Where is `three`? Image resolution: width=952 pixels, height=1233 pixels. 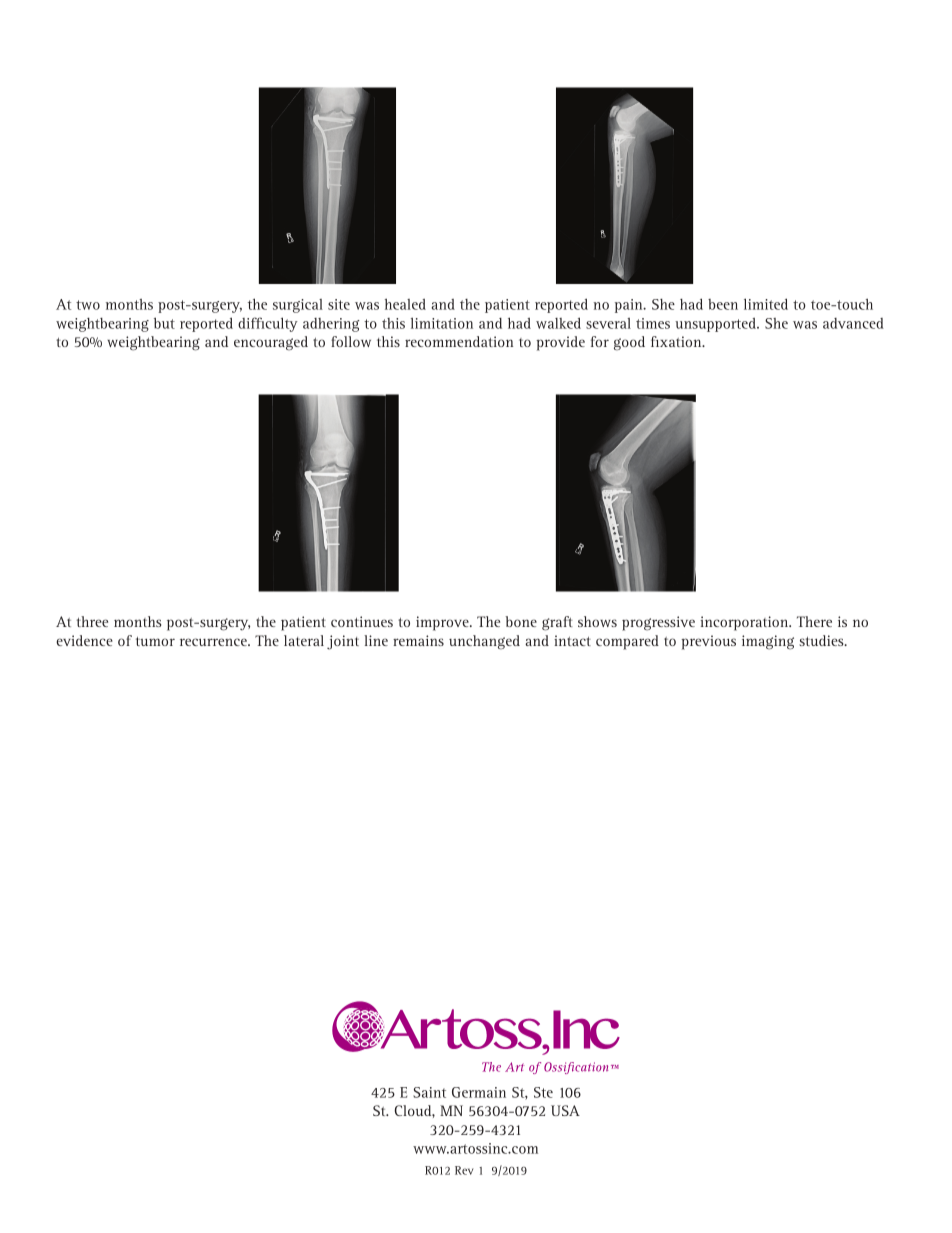
three is located at coordinates (92, 621).
